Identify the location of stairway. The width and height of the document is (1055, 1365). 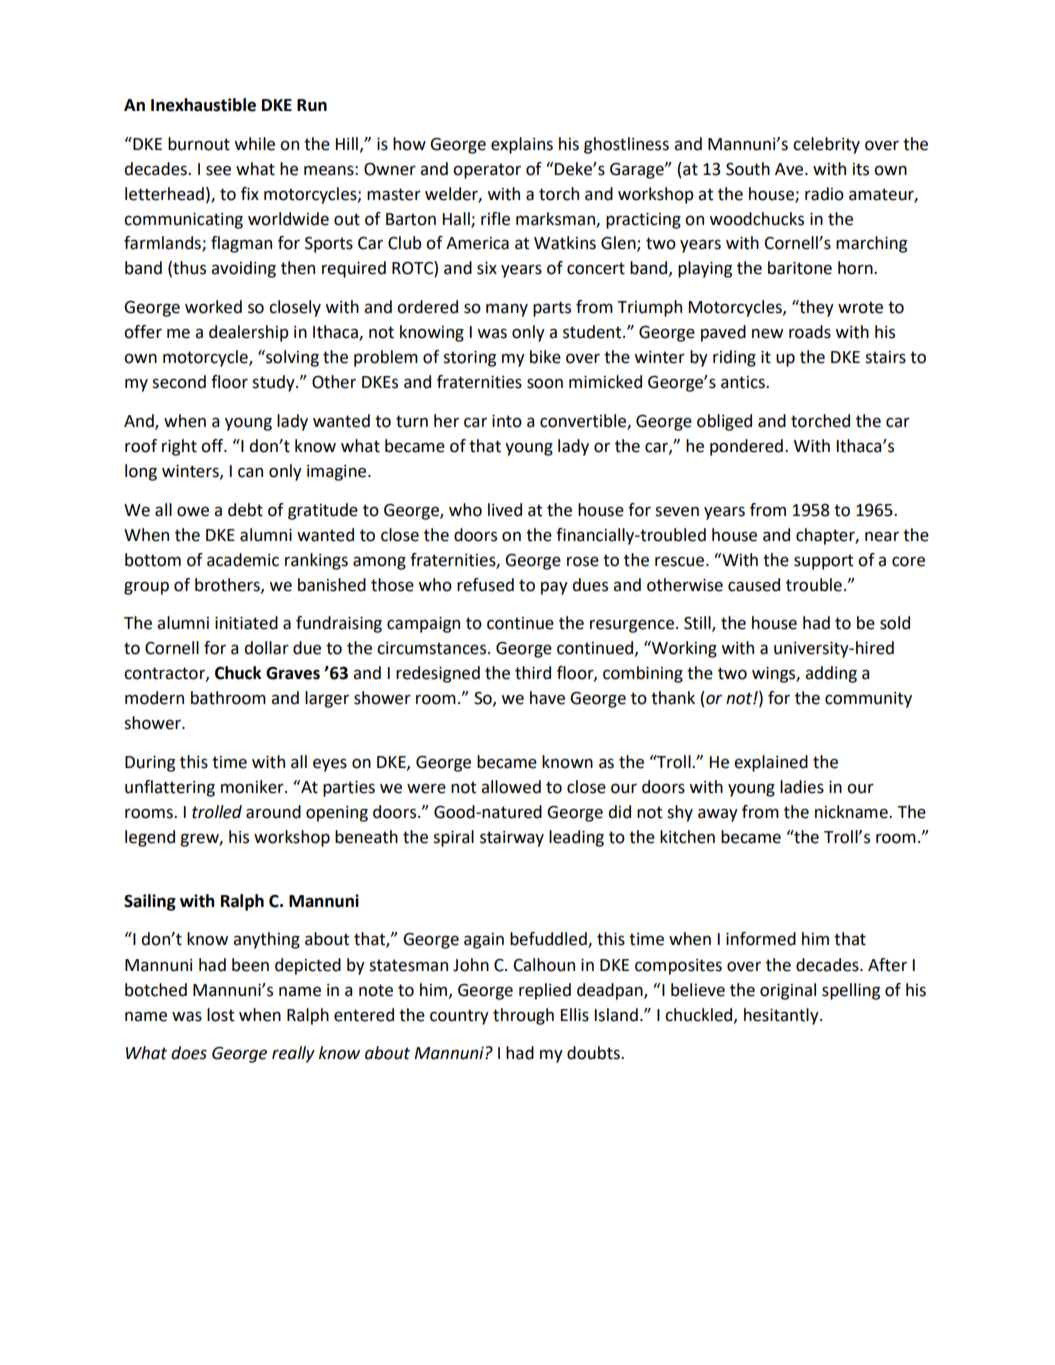
(512, 839).
